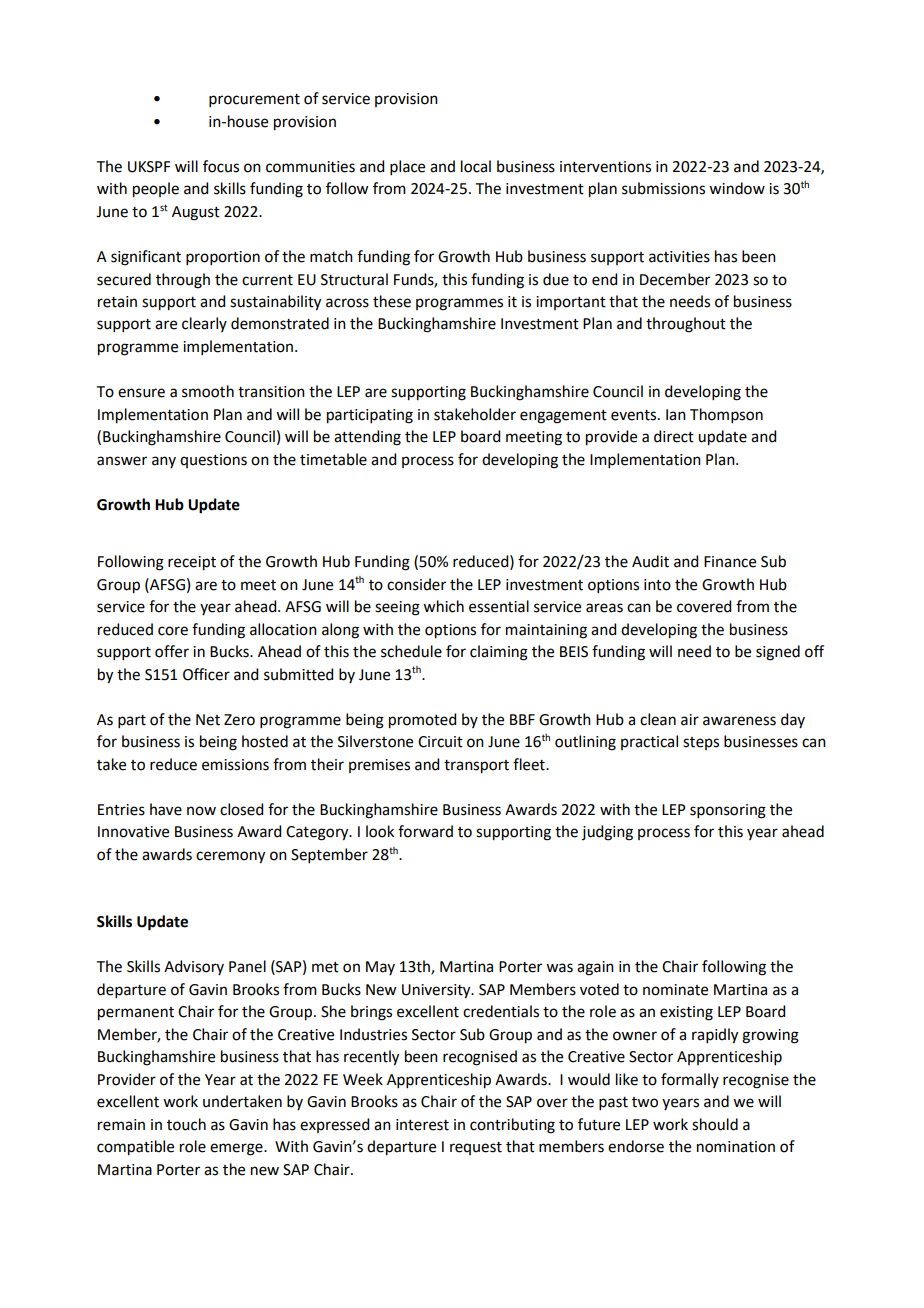  I want to click on attending, so click(367, 438).
